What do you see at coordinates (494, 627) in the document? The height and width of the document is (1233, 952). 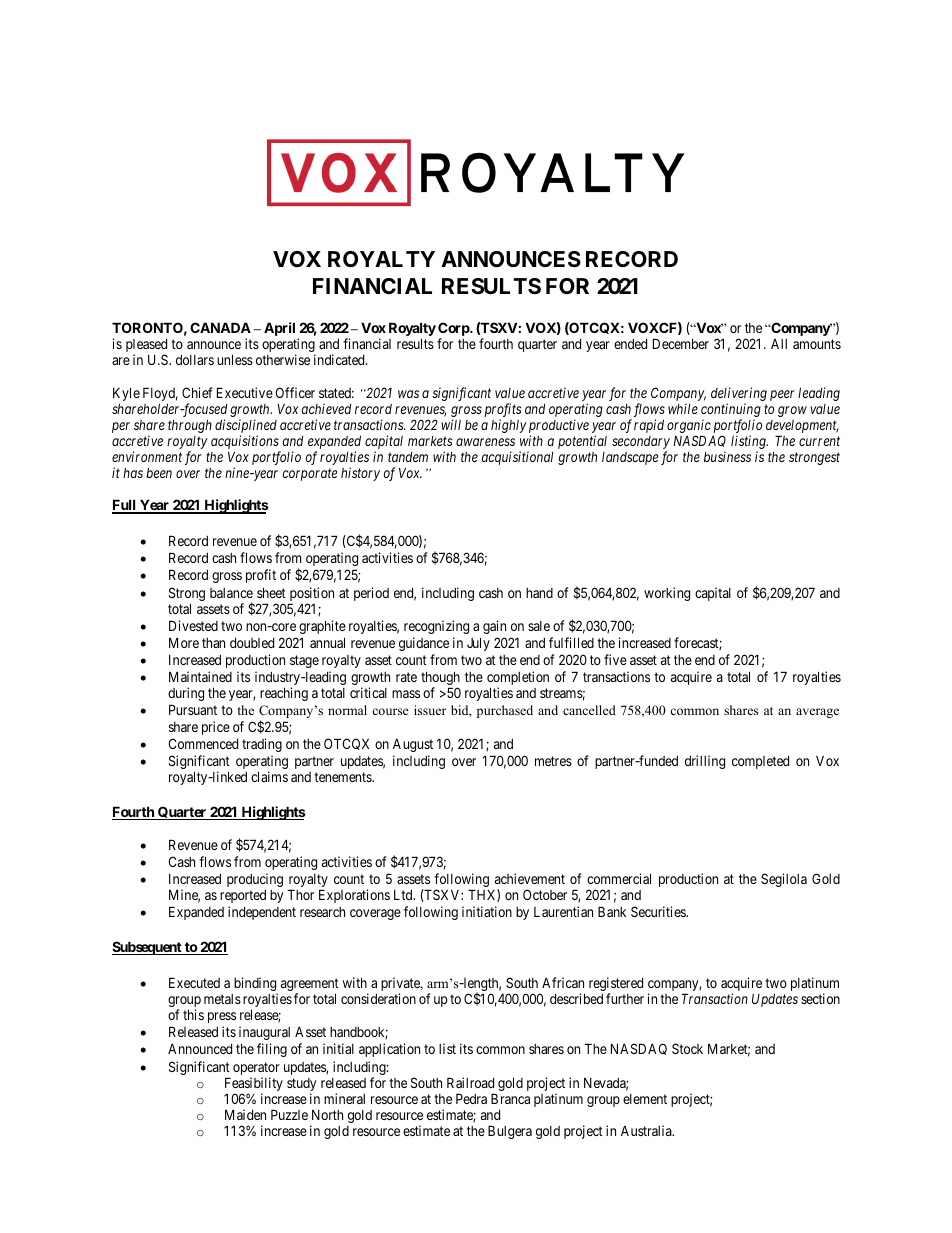 I see `gain` at bounding box center [494, 627].
